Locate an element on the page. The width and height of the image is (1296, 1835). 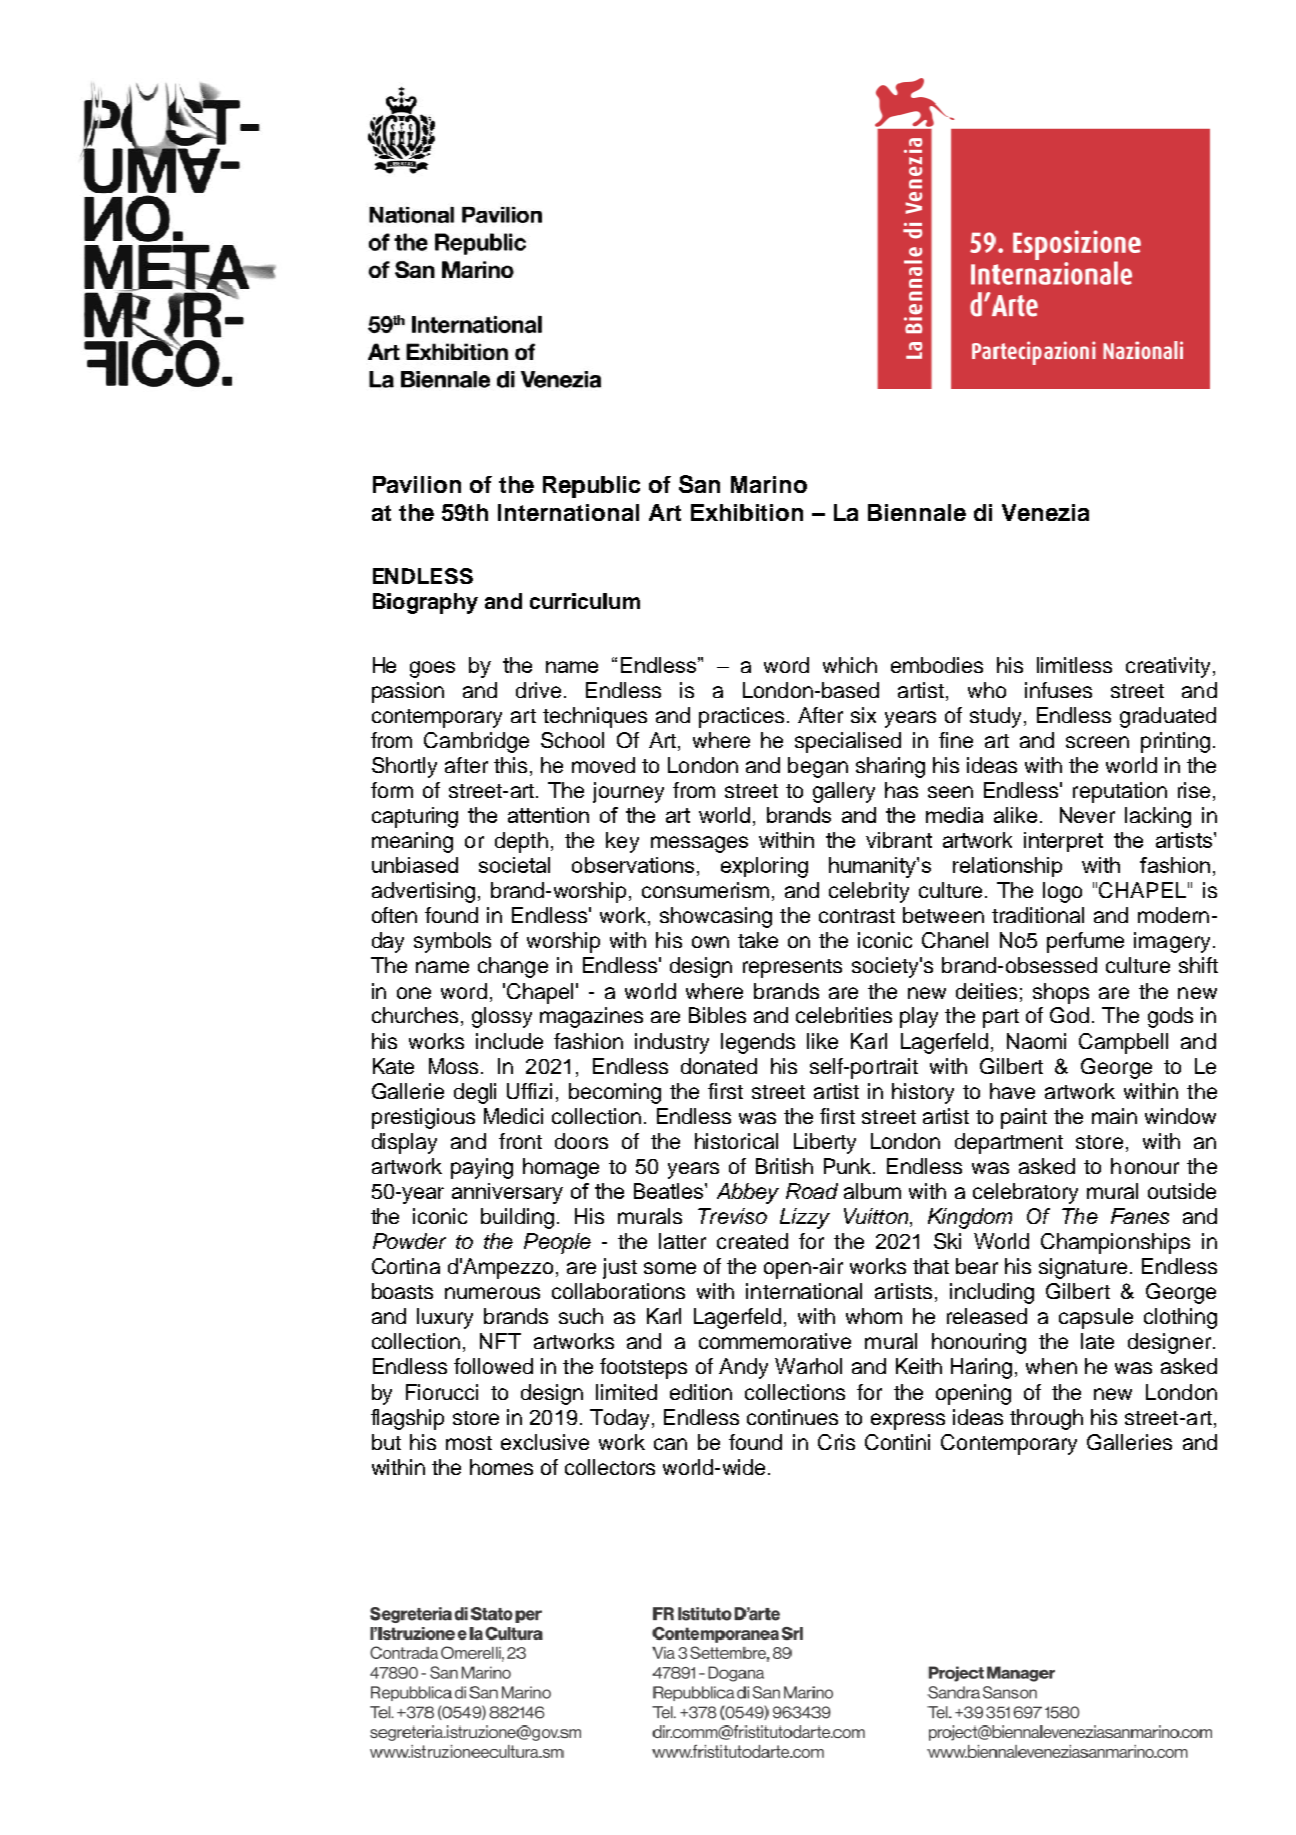
through is located at coordinates (1046, 1419).
